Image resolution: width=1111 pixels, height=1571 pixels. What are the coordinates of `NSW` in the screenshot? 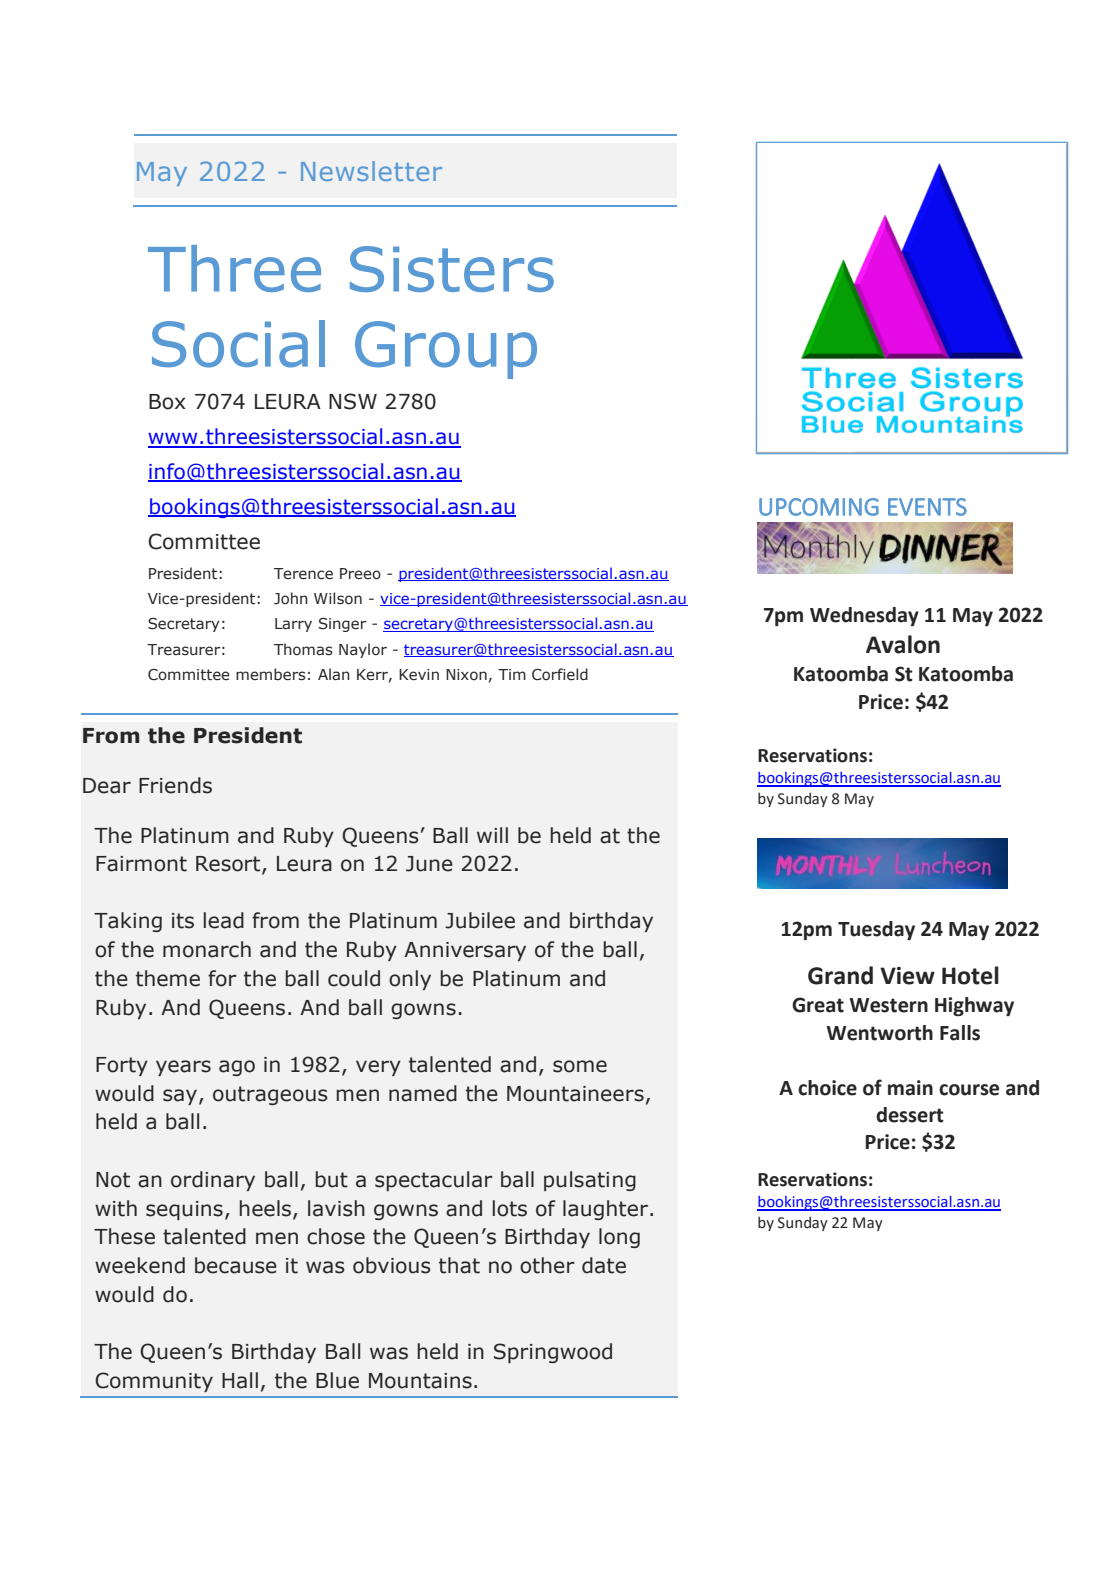 It's located at (353, 401).
